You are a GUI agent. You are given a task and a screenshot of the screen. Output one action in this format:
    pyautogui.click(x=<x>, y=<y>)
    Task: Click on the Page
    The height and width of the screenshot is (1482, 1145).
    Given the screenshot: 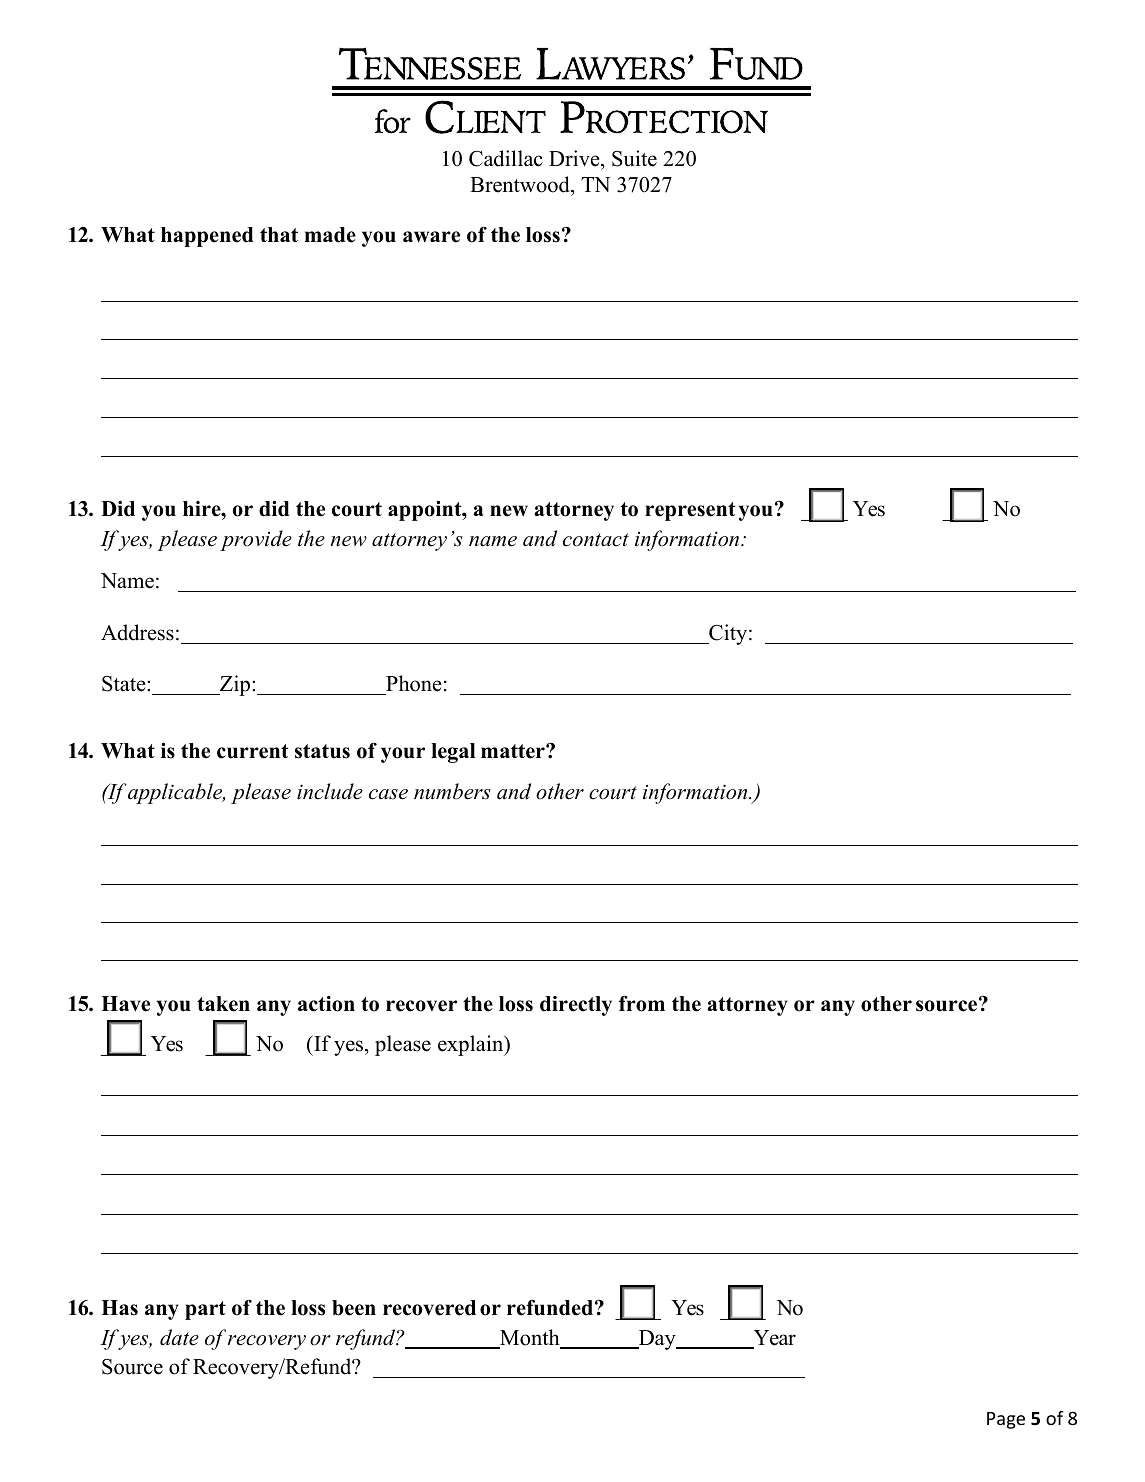 What is the action you would take?
    pyautogui.click(x=1006, y=1420)
